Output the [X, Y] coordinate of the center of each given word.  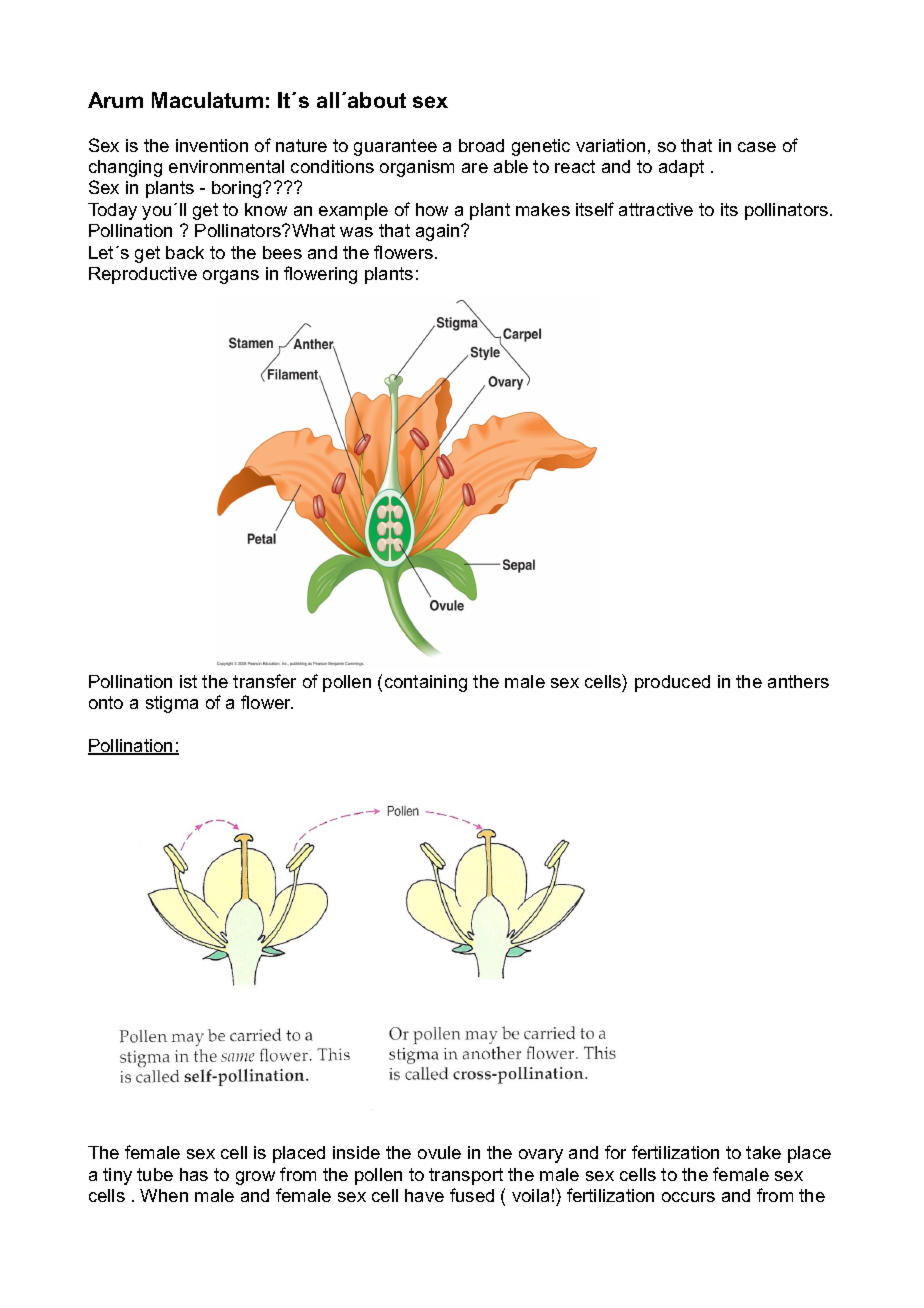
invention [212, 145]
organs [231, 277]
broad [481, 145]
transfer [264, 681]
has [194, 1174]
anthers [798, 681]
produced [672, 683]
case [757, 147]
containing [426, 683]
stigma [172, 704]
